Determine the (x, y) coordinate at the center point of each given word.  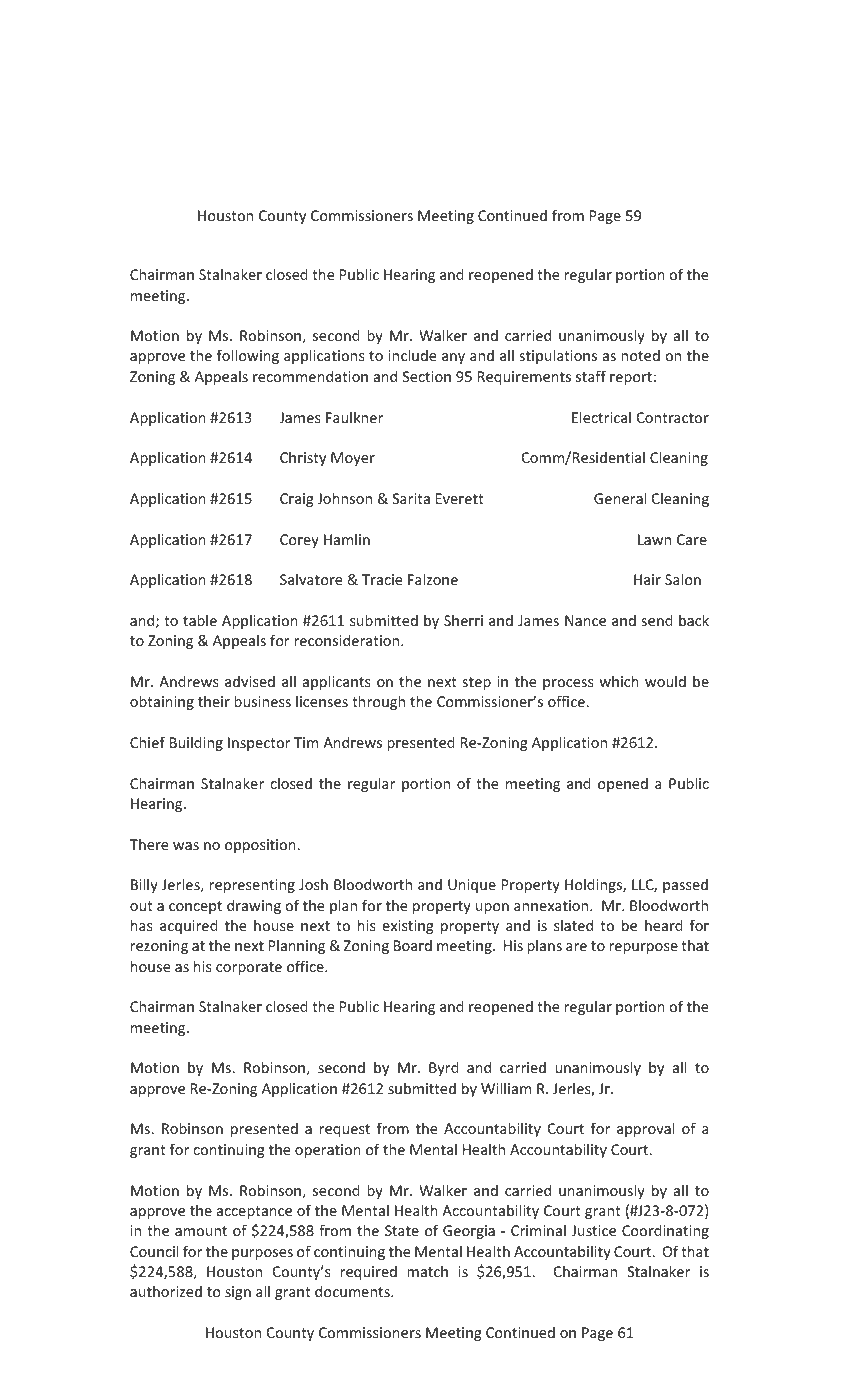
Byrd (444, 1068)
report (631, 378)
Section (427, 376)
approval (646, 1129)
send (657, 620)
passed (685, 885)
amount (201, 1231)
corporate (249, 968)
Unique (472, 886)
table (200, 620)
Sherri (463, 620)
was (186, 846)
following (248, 356)
